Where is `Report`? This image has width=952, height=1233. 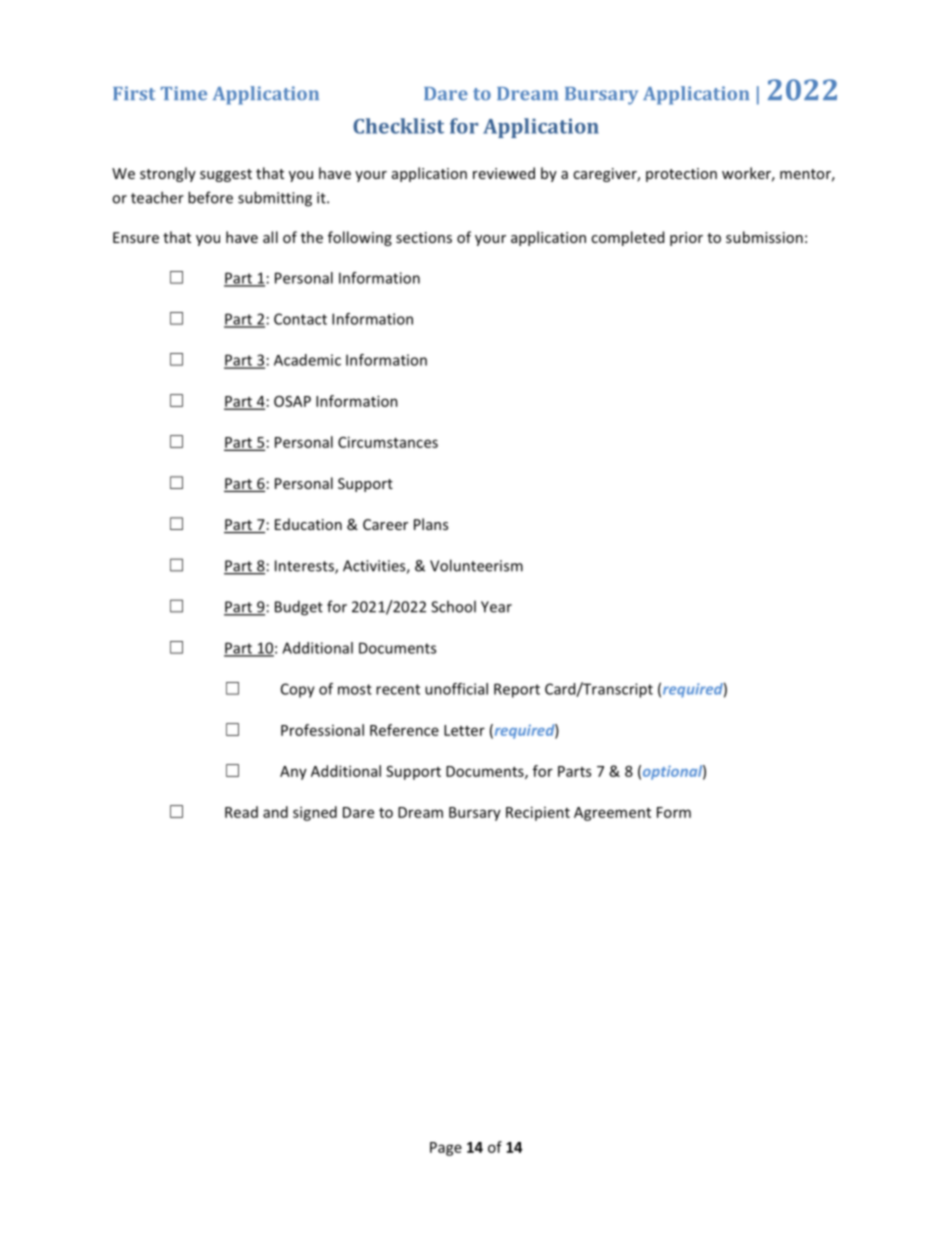 Report is located at coordinates (517, 690).
